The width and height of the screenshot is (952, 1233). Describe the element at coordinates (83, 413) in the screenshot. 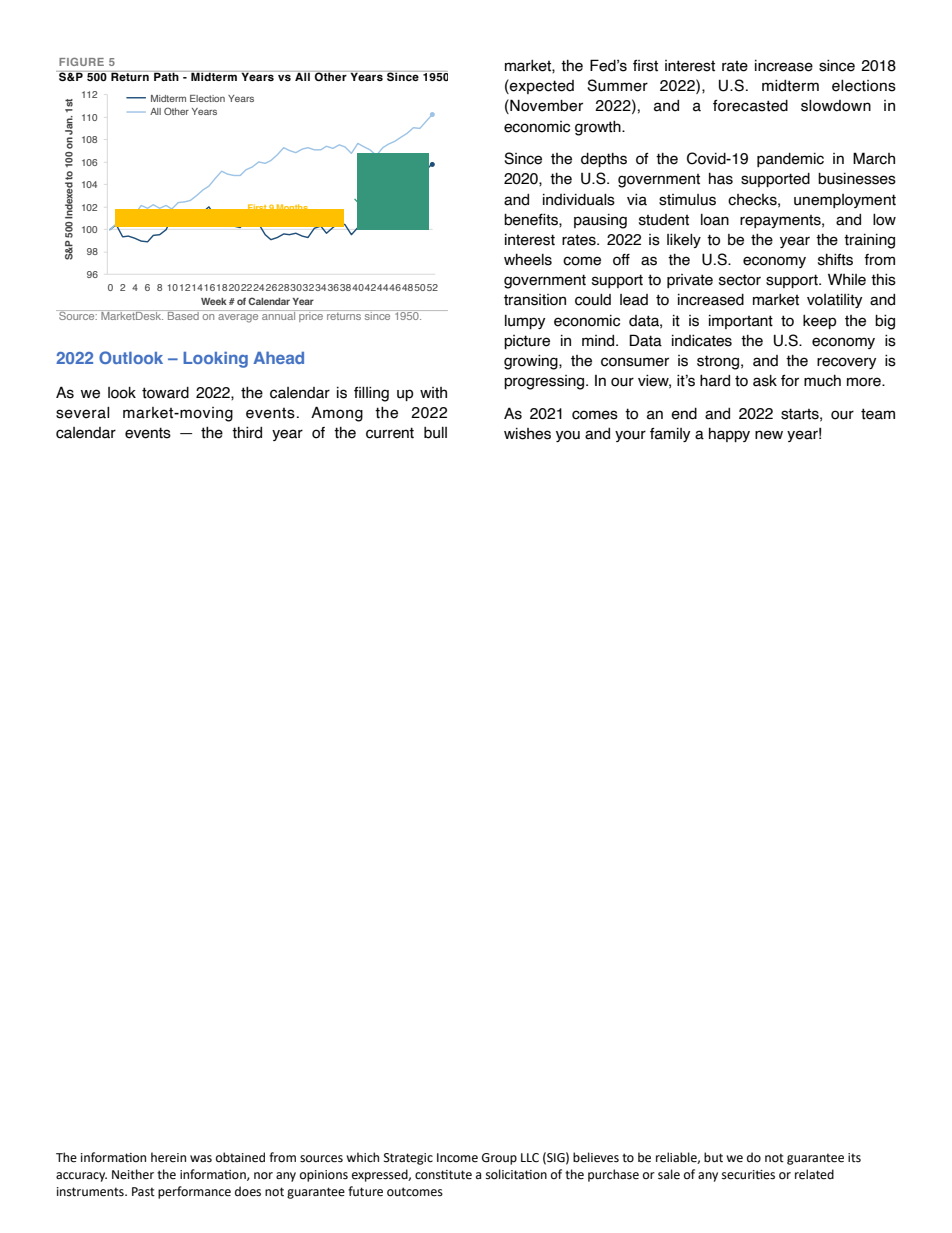

I see `several` at that location.
